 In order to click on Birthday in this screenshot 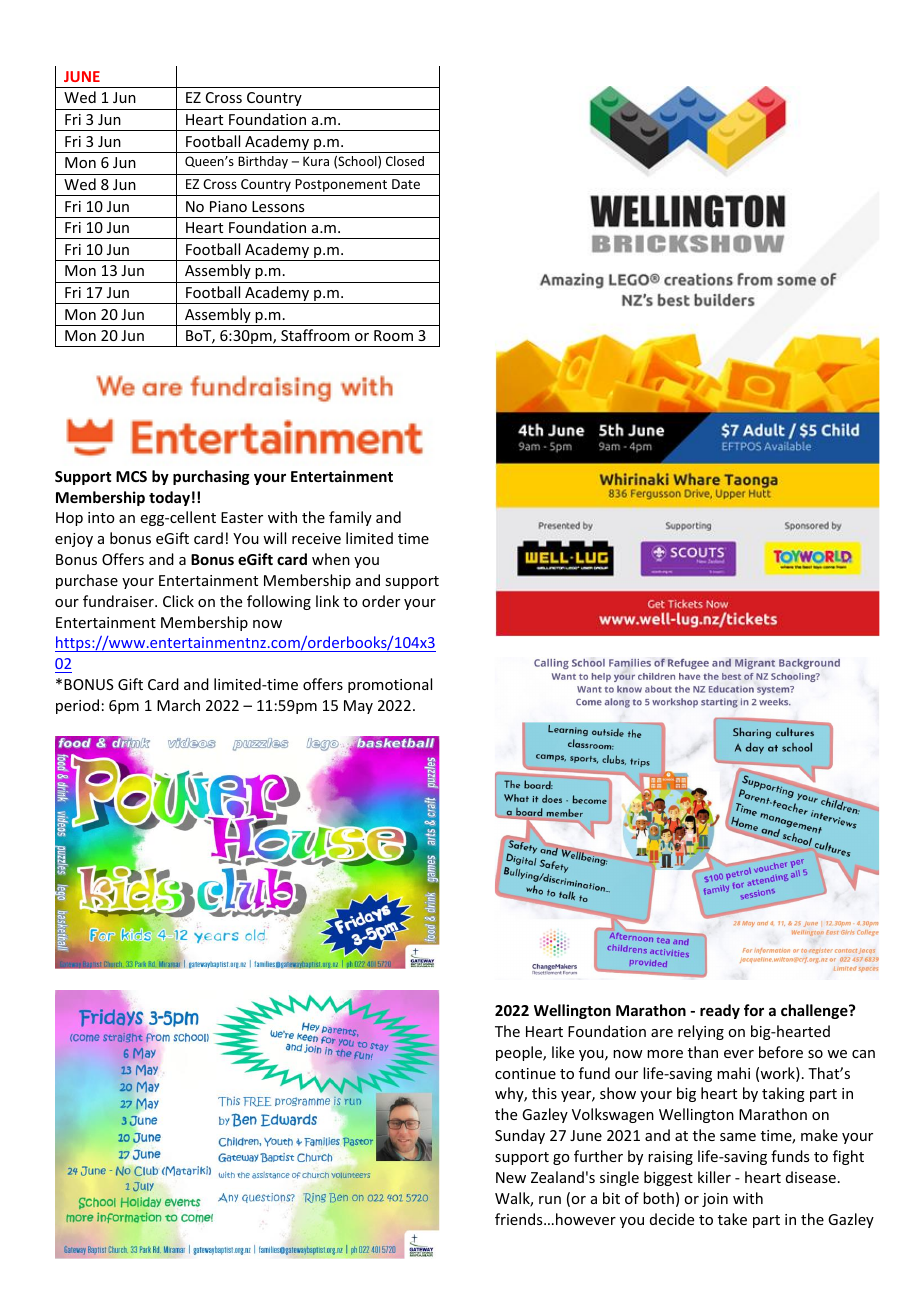, I will do `click(263, 162)`.
